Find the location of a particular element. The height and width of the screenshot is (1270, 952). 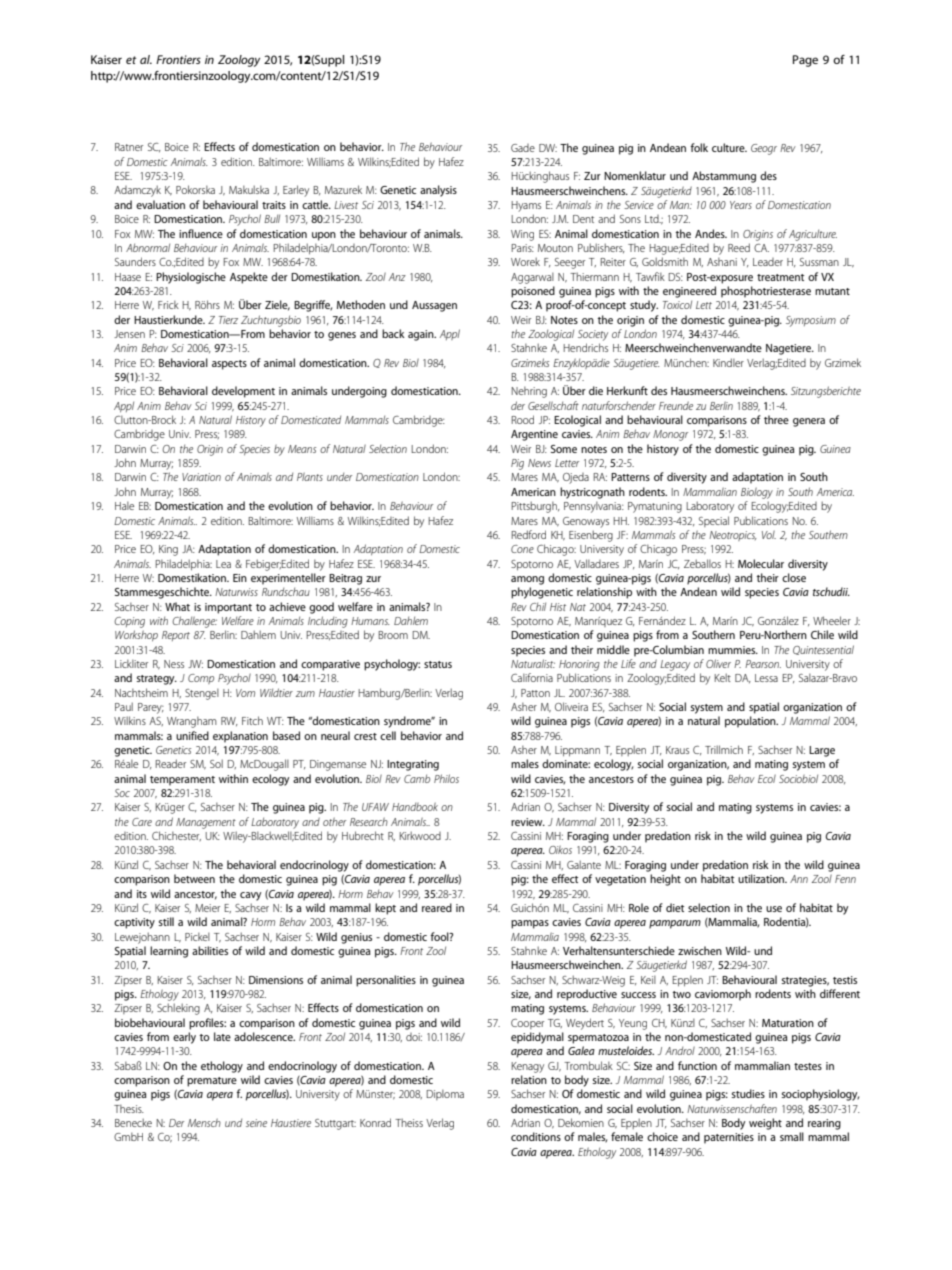

three is located at coordinates (776, 419).
